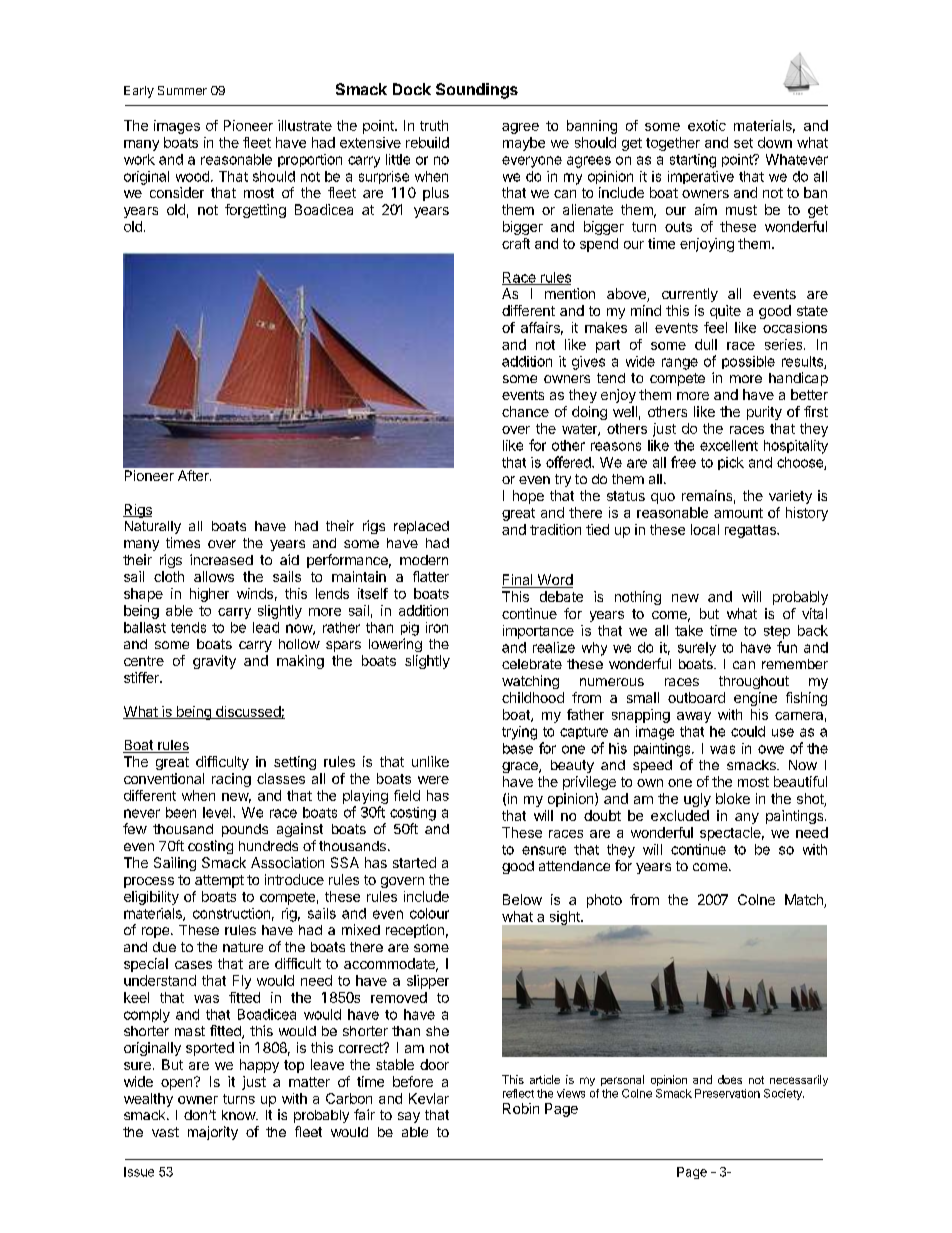 The width and height of the screenshot is (952, 1233). What do you see at coordinates (433, 780) in the screenshot?
I see `were` at bounding box center [433, 780].
